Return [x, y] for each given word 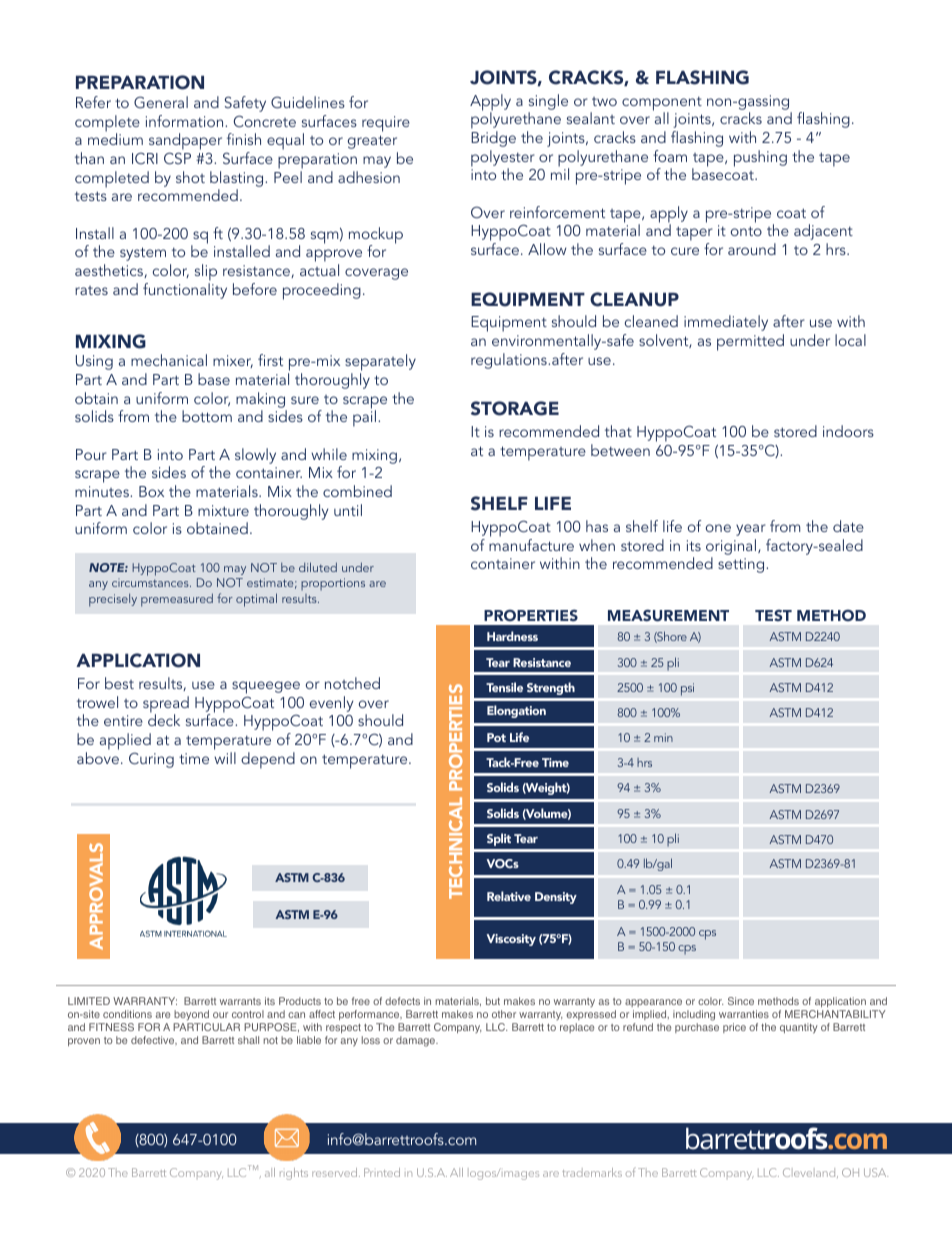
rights [294, 1174]
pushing [760, 158]
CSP [177, 158]
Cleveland [810, 1173]
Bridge [493, 139]
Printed [382, 1172]
